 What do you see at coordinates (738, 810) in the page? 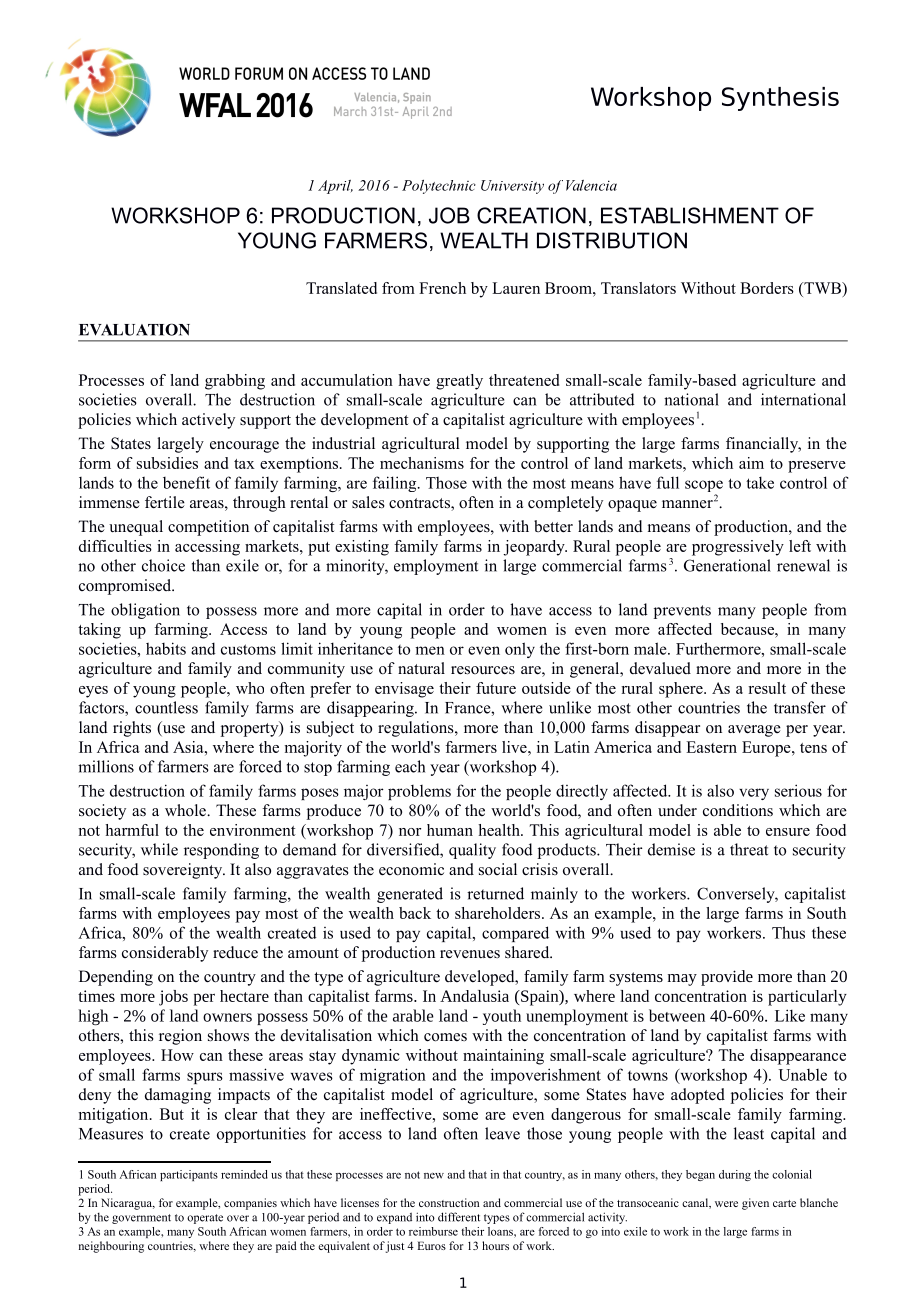
I see `conditions` at bounding box center [738, 810].
